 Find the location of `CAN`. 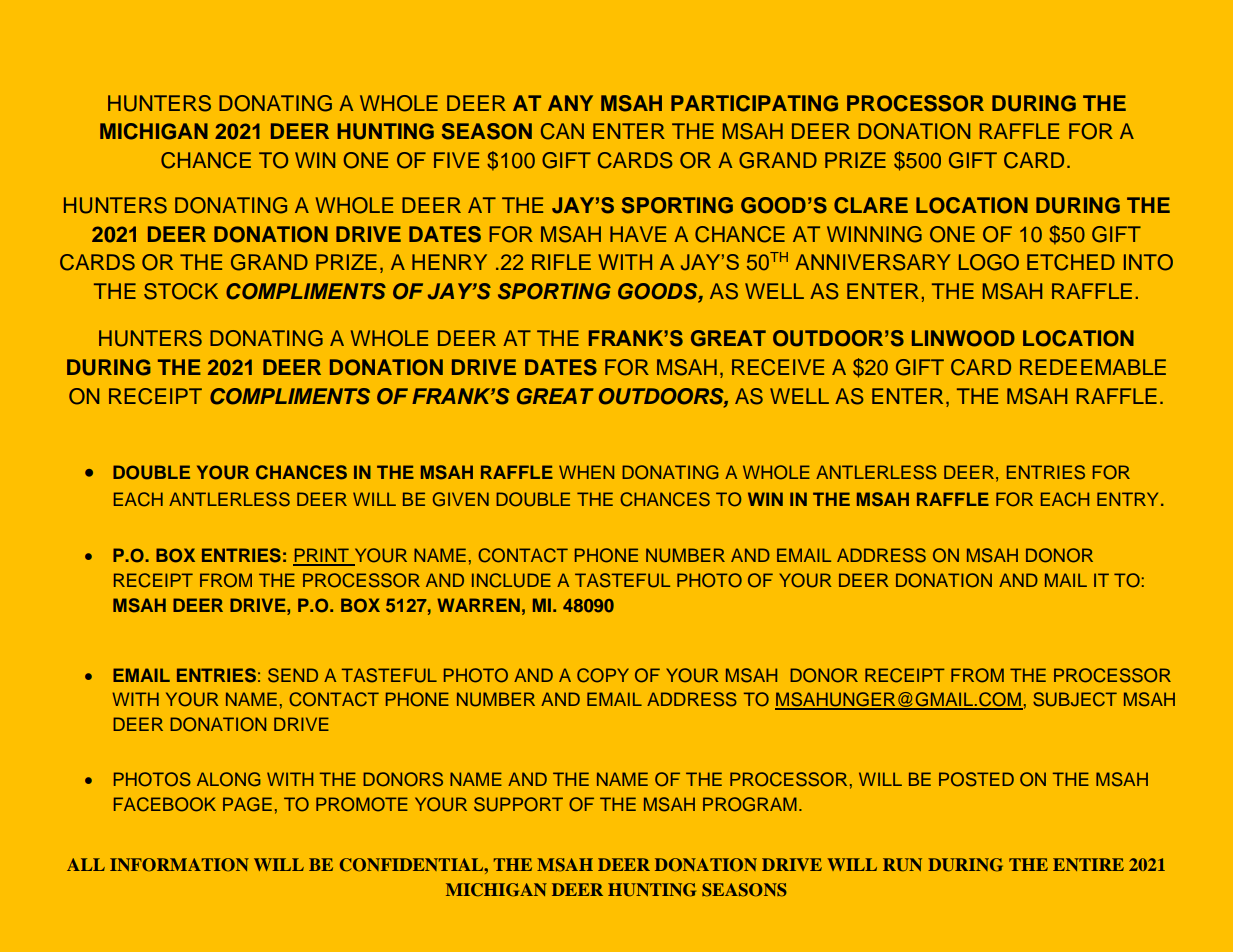

CAN is located at coordinates (562, 131).
